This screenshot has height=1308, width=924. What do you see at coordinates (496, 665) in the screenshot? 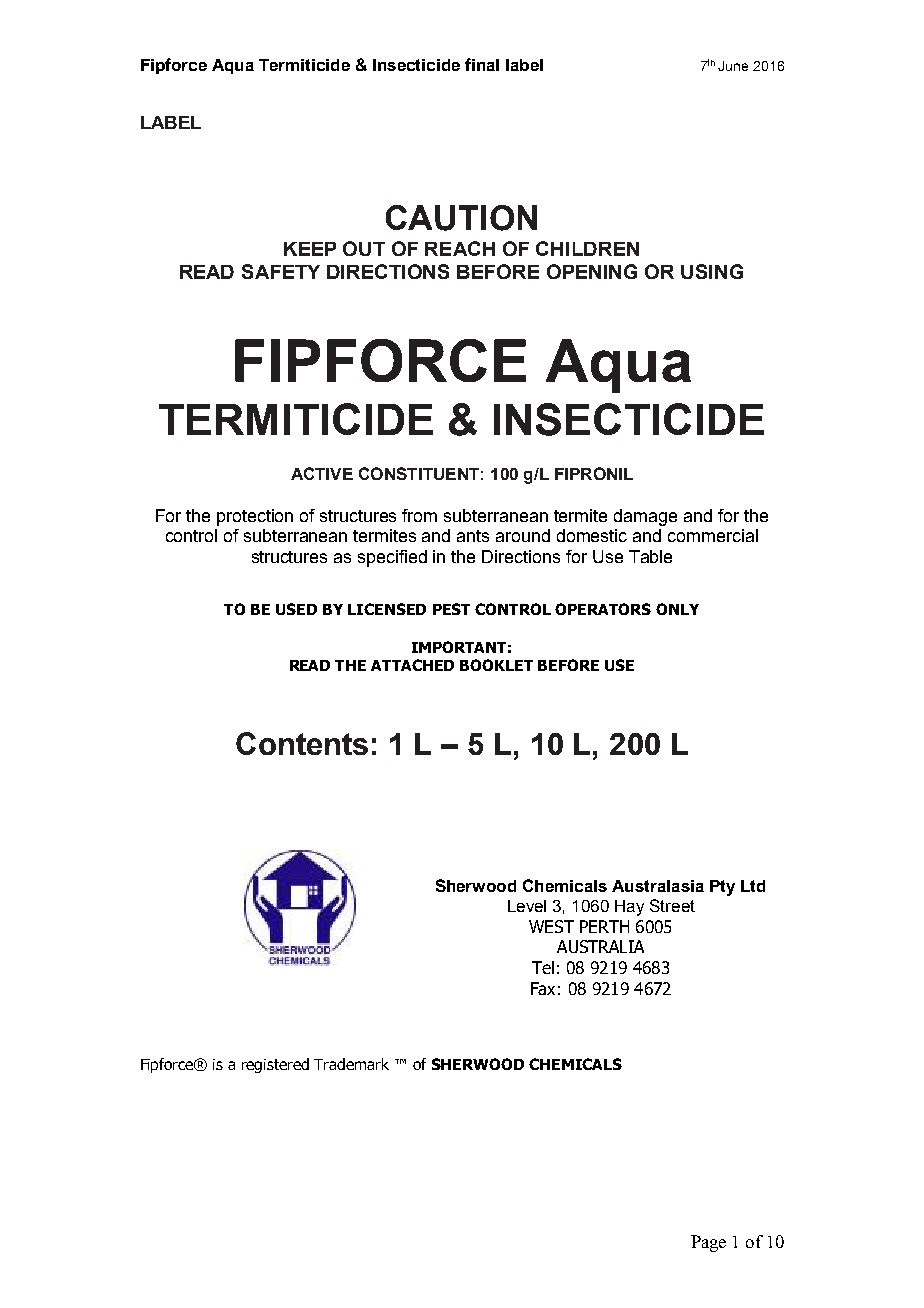
I see `BOOKLET` at bounding box center [496, 665].
